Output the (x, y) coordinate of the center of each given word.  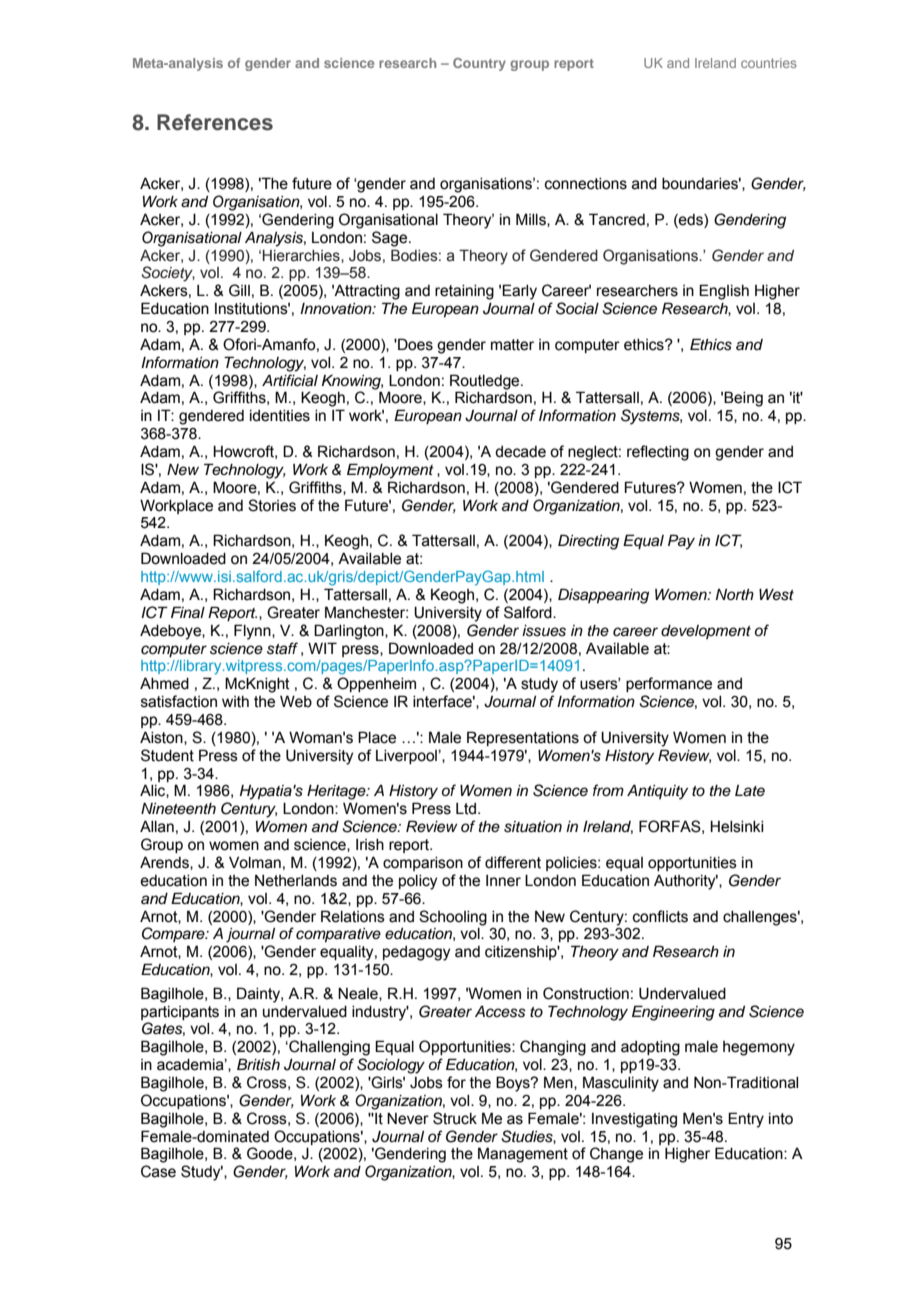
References (215, 122)
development (706, 632)
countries (769, 63)
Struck (455, 1118)
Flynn (253, 632)
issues (544, 631)
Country (479, 64)
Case (158, 1171)
